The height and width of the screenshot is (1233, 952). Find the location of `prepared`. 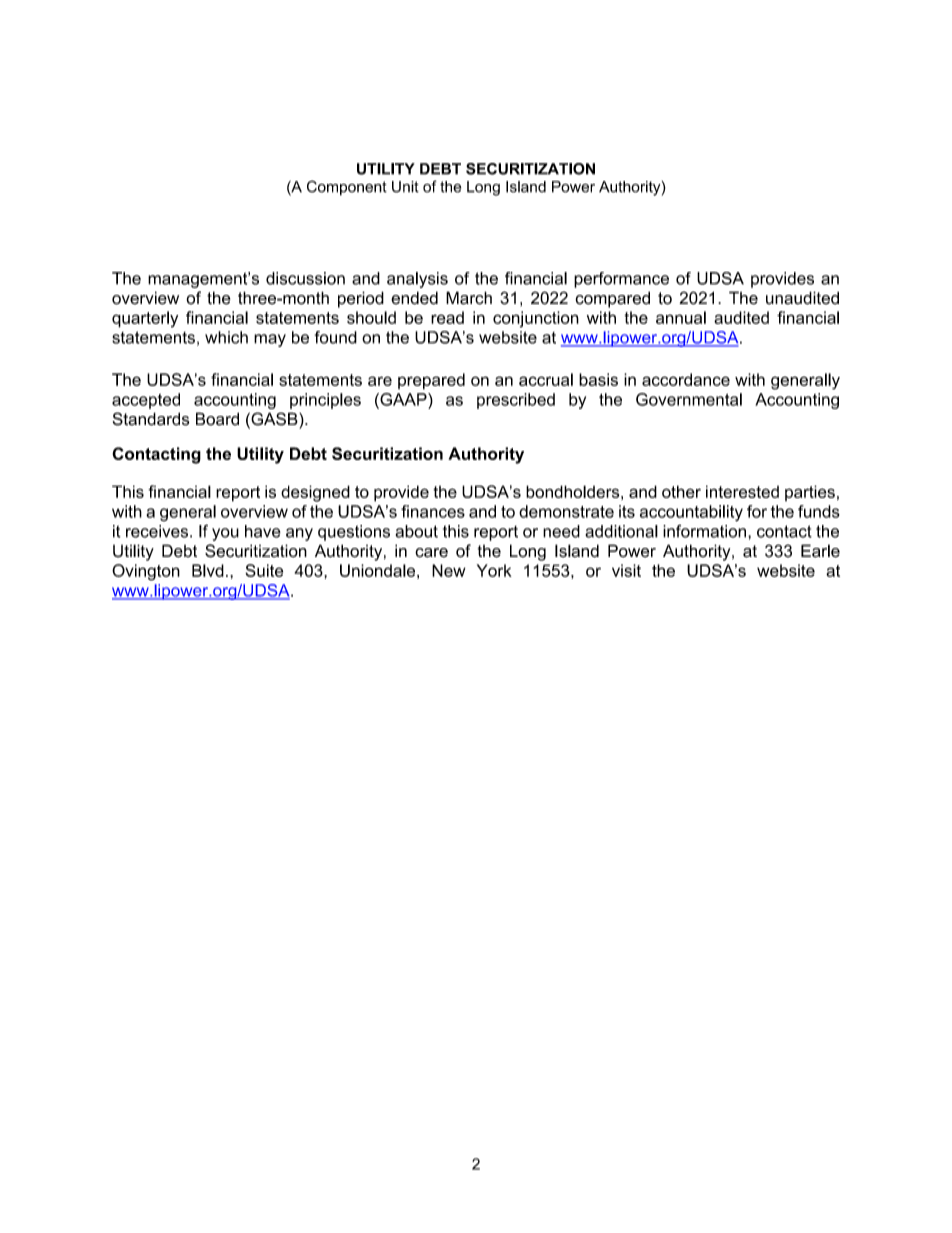

prepared is located at coordinates (431, 381).
